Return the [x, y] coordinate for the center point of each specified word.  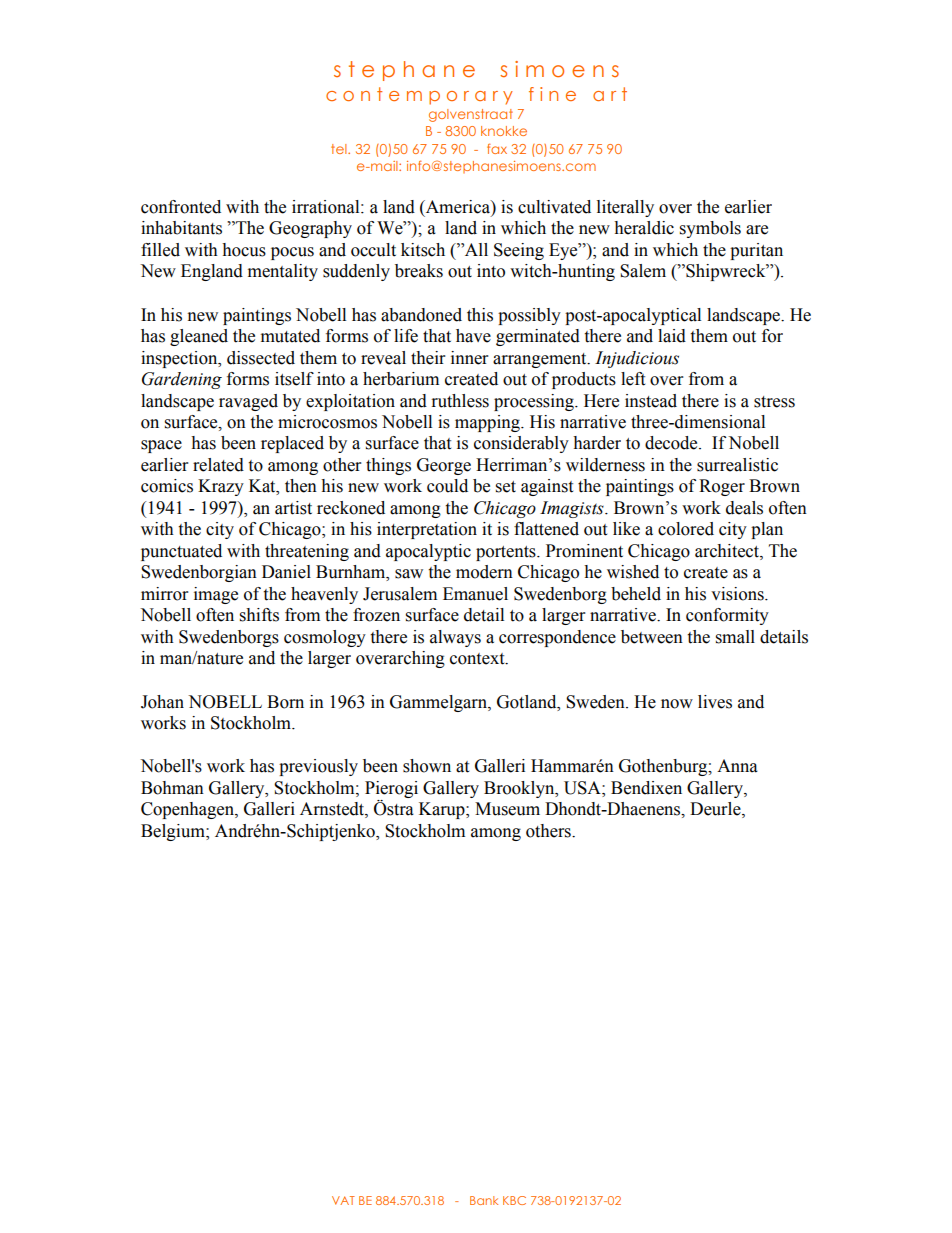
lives [715, 702]
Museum [507, 809]
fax [497, 148]
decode [672, 443]
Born [285, 702]
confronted [181, 207]
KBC [514, 1200]
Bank [484, 1200]
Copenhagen [188, 810]
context [478, 659]
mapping [488, 423]
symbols [710, 229]
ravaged [248, 402]
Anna [737, 766]
